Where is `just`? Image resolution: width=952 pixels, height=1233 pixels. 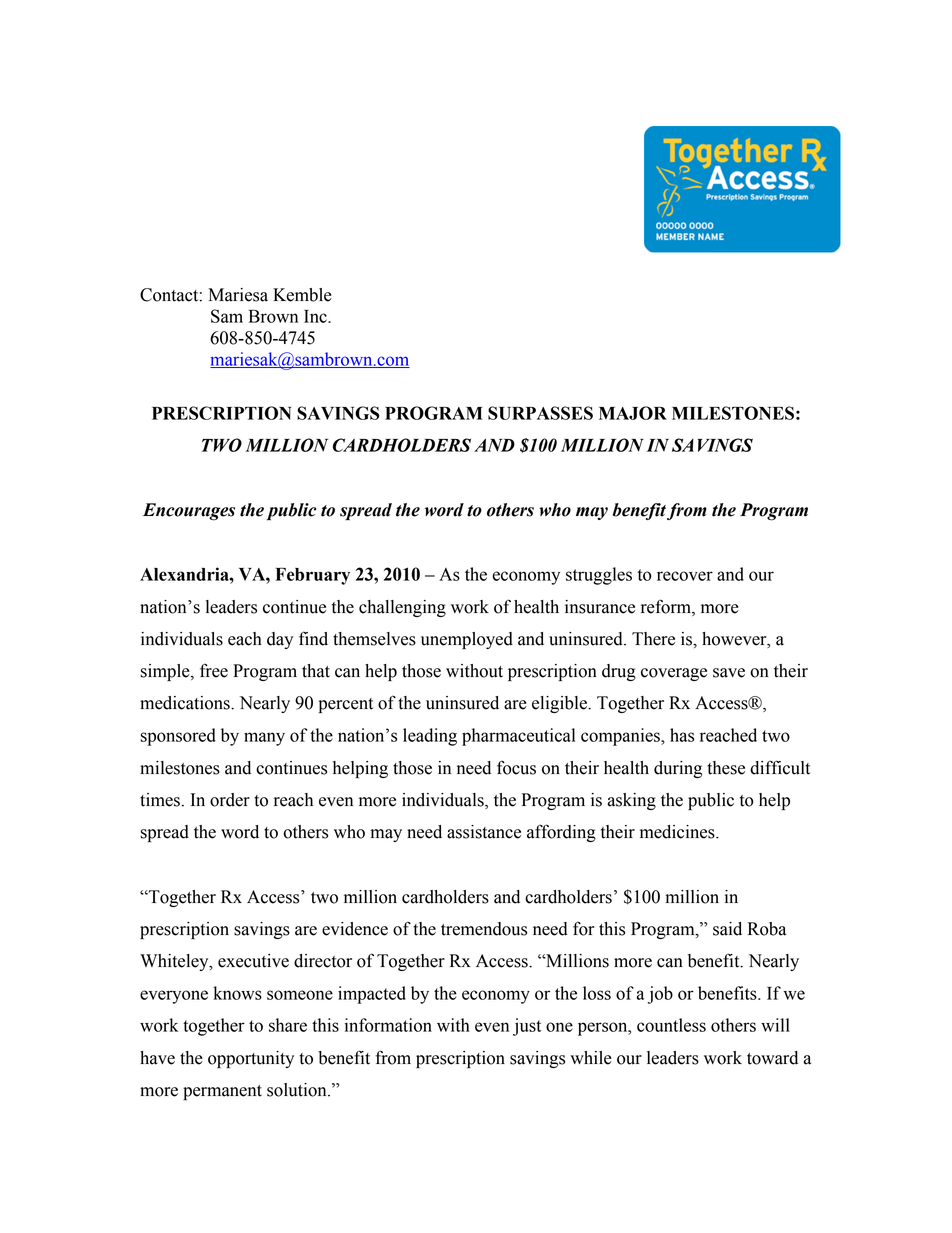
just is located at coordinates (527, 1027).
